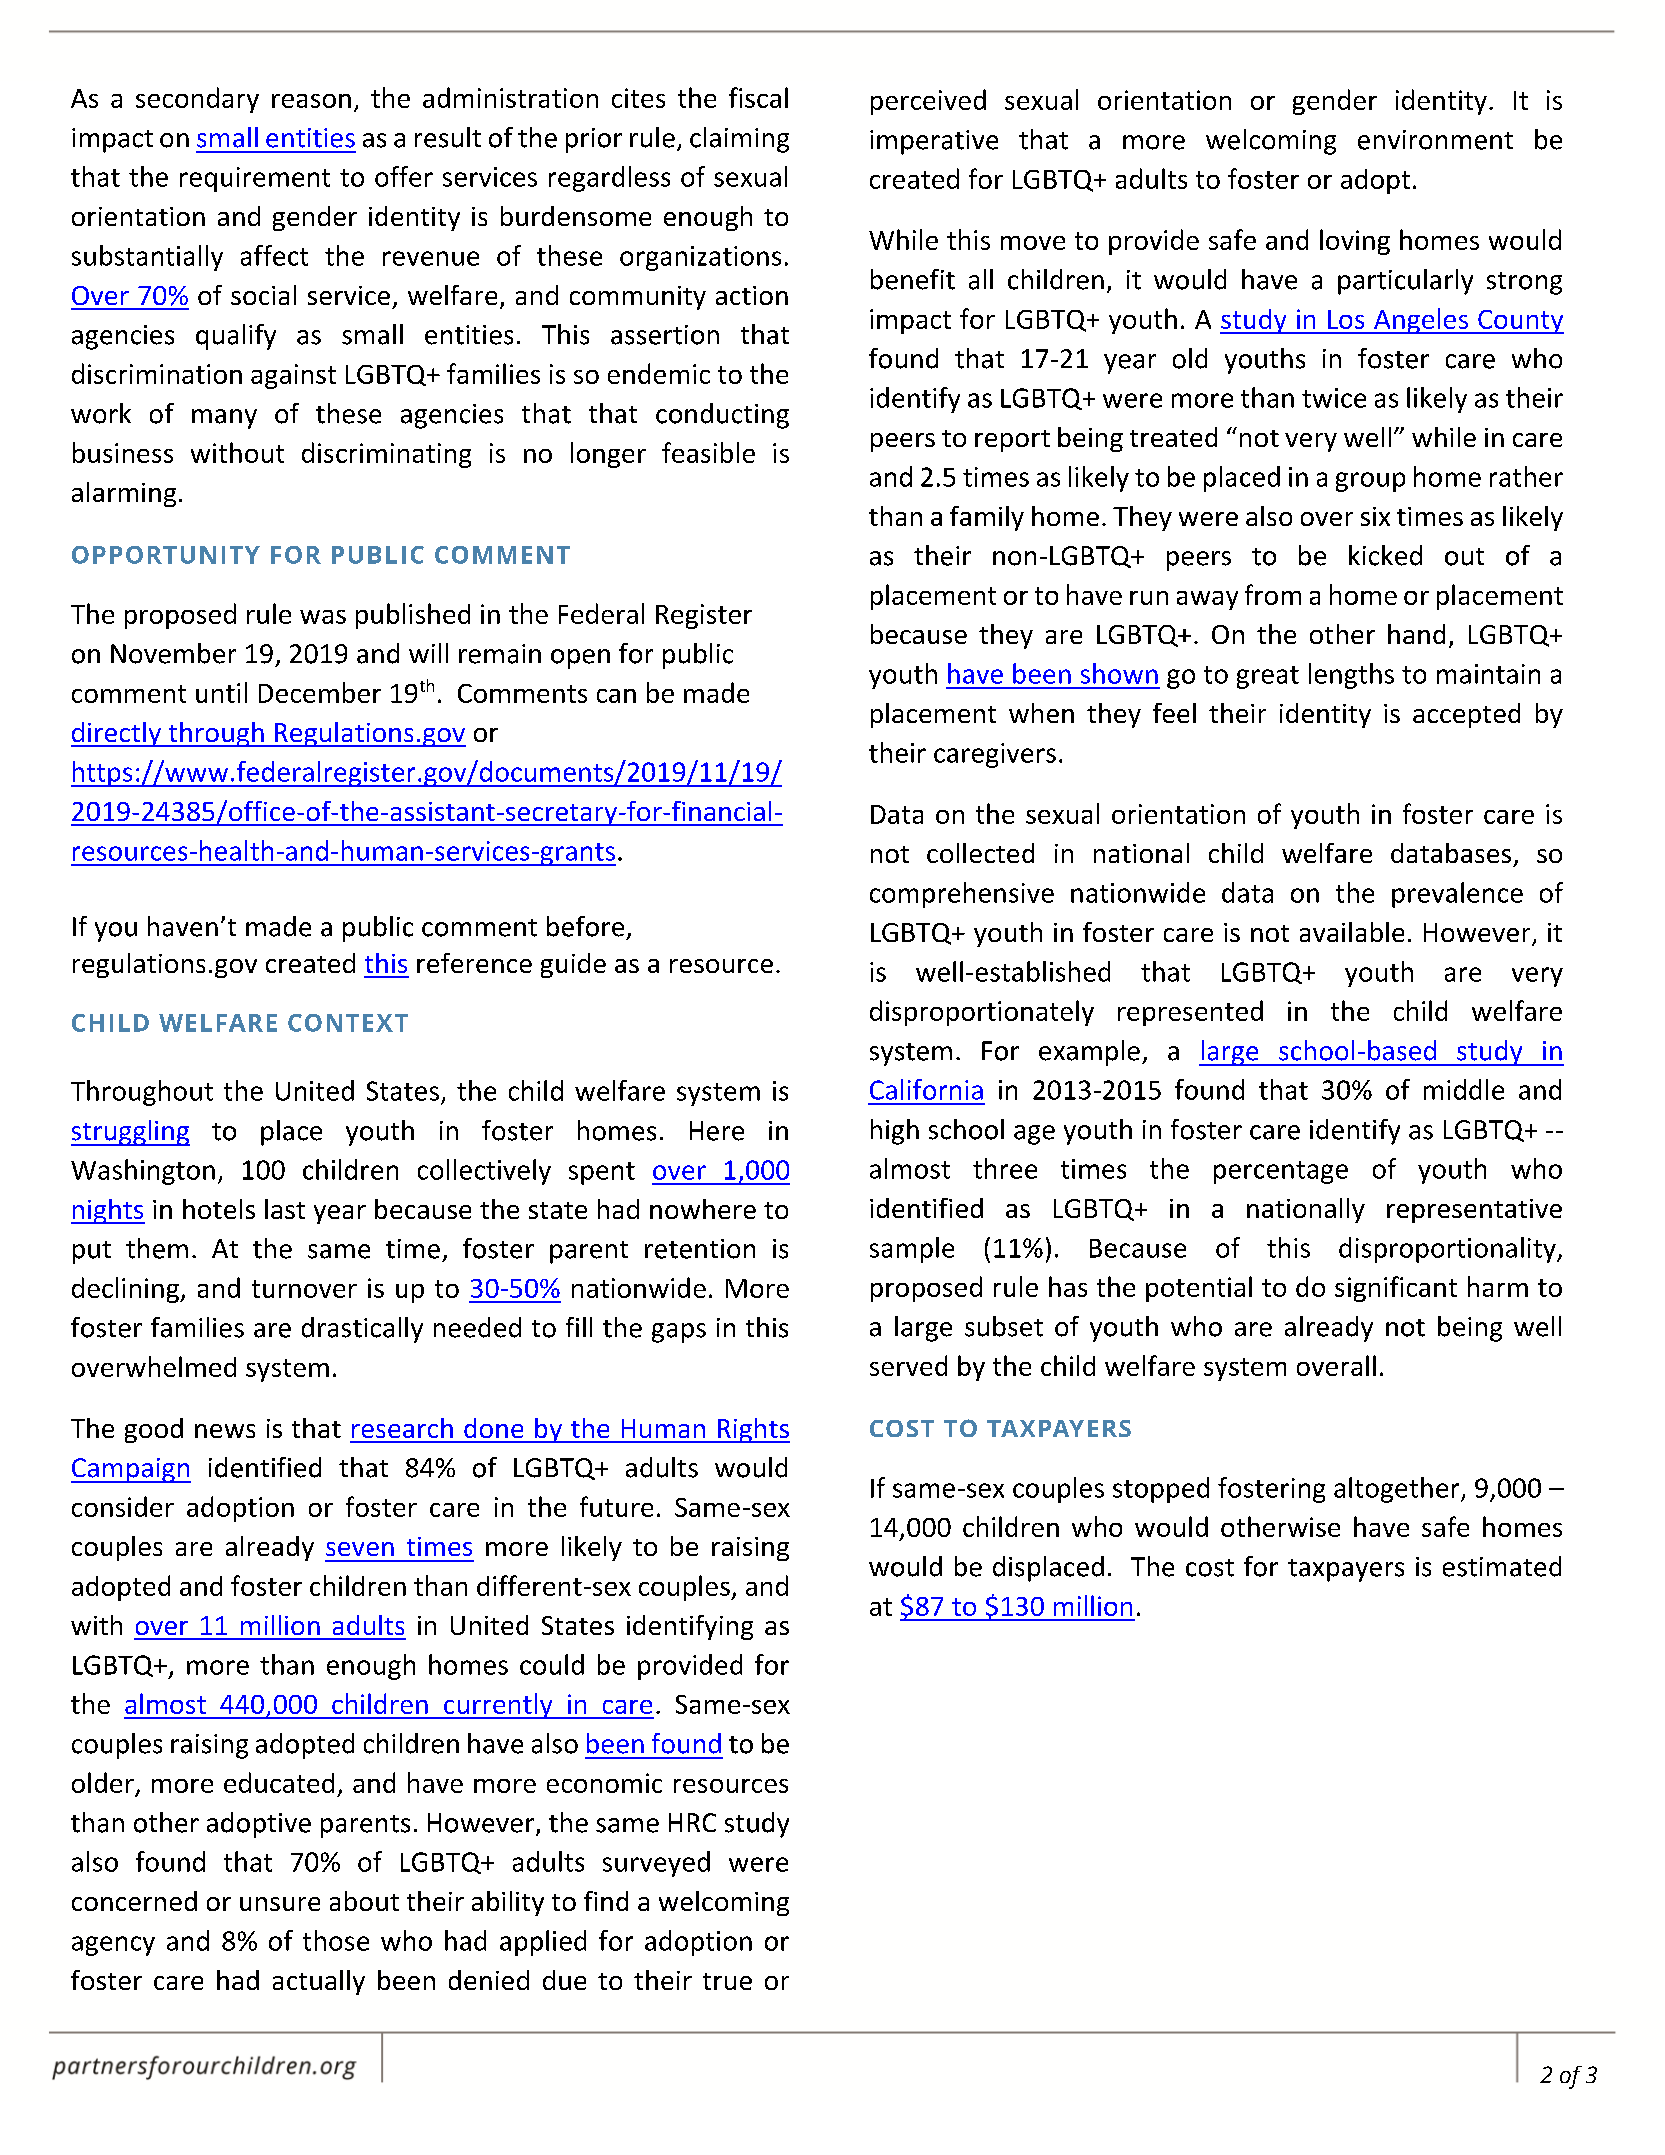  I want to click on when, so click(1041, 713).
